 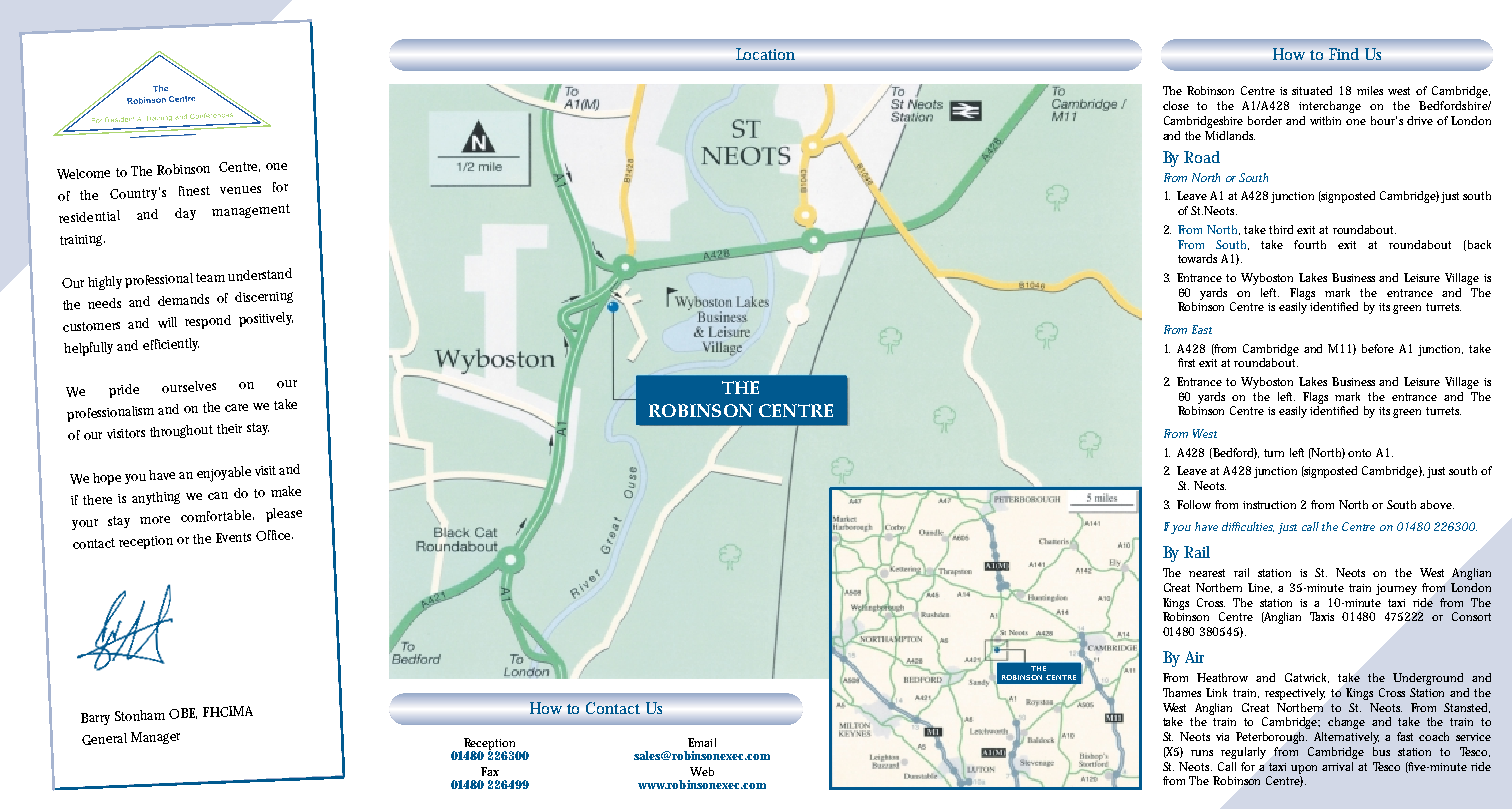 I want to click on first, so click(x=1189, y=362).
